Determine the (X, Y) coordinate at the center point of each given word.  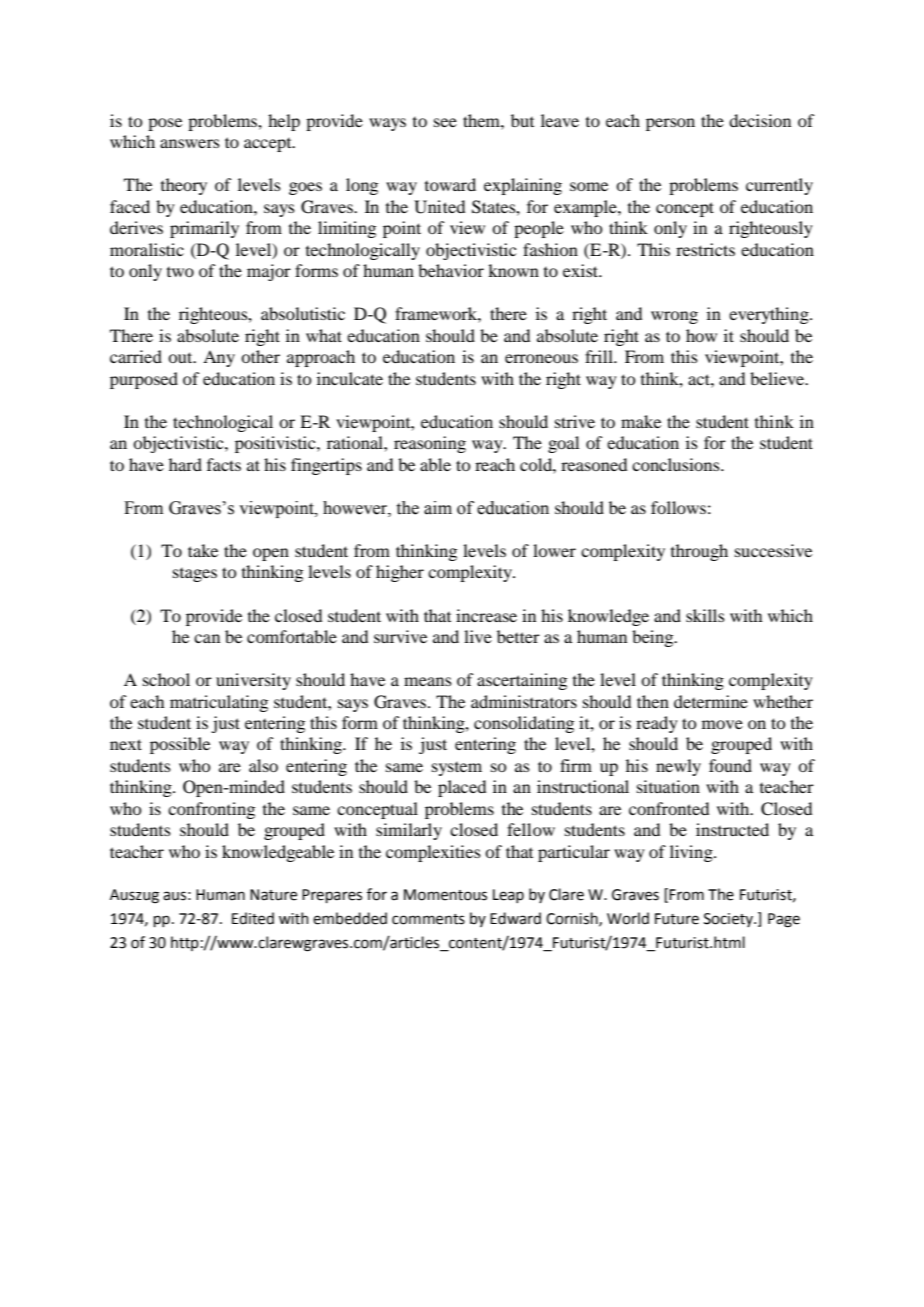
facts (224, 464)
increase (486, 615)
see (445, 122)
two (180, 272)
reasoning (430, 444)
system (457, 769)
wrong (674, 317)
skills (705, 615)
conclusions (677, 464)
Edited (253, 918)
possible (180, 745)
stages (195, 575)
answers (190, 143)
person (670, 124)
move (722, 724)
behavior (451, 270)
